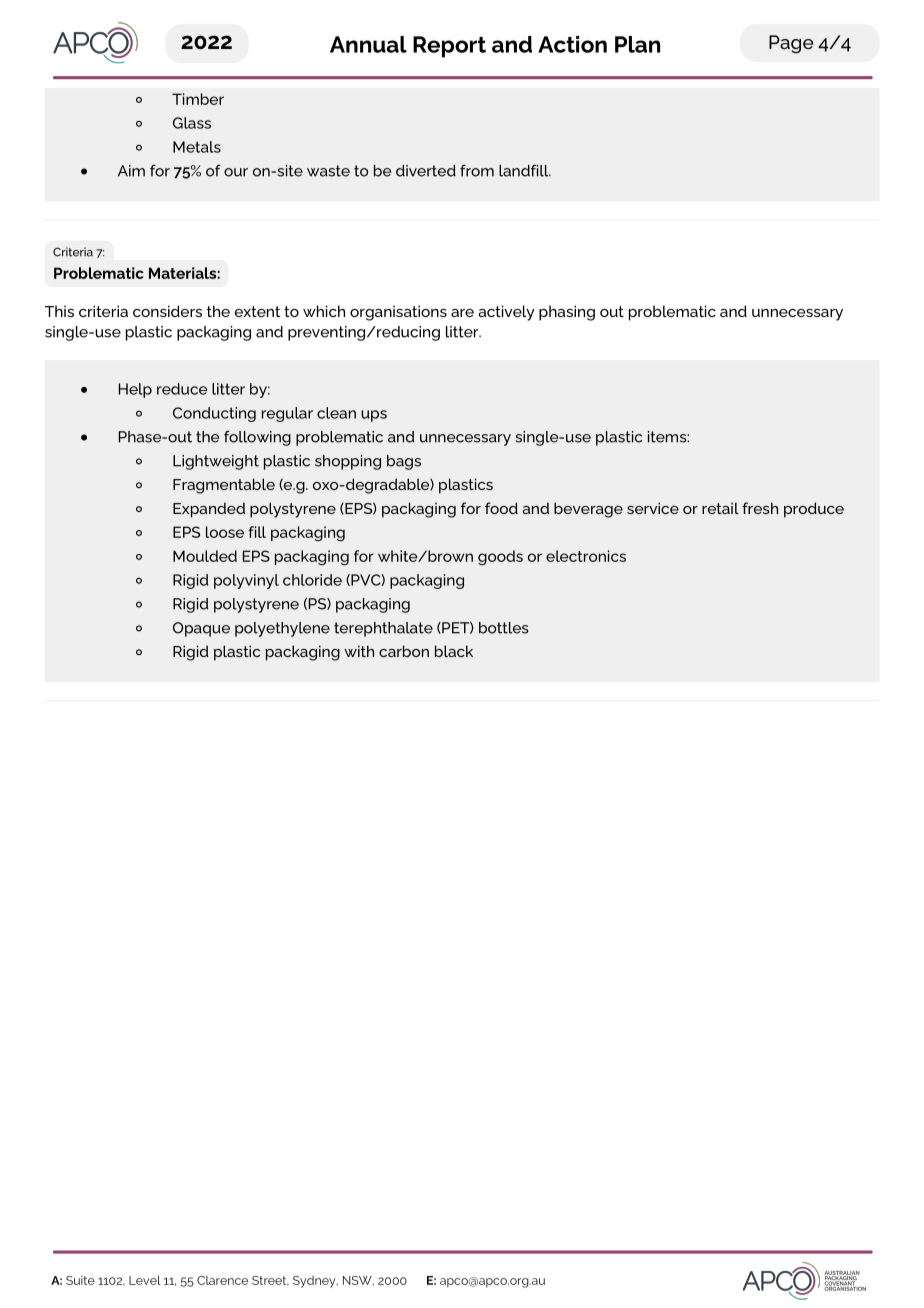 This image has height=1308, width=924. Describe the element at coordinates (198, 99) in the image. I see `Timber` at that location.
